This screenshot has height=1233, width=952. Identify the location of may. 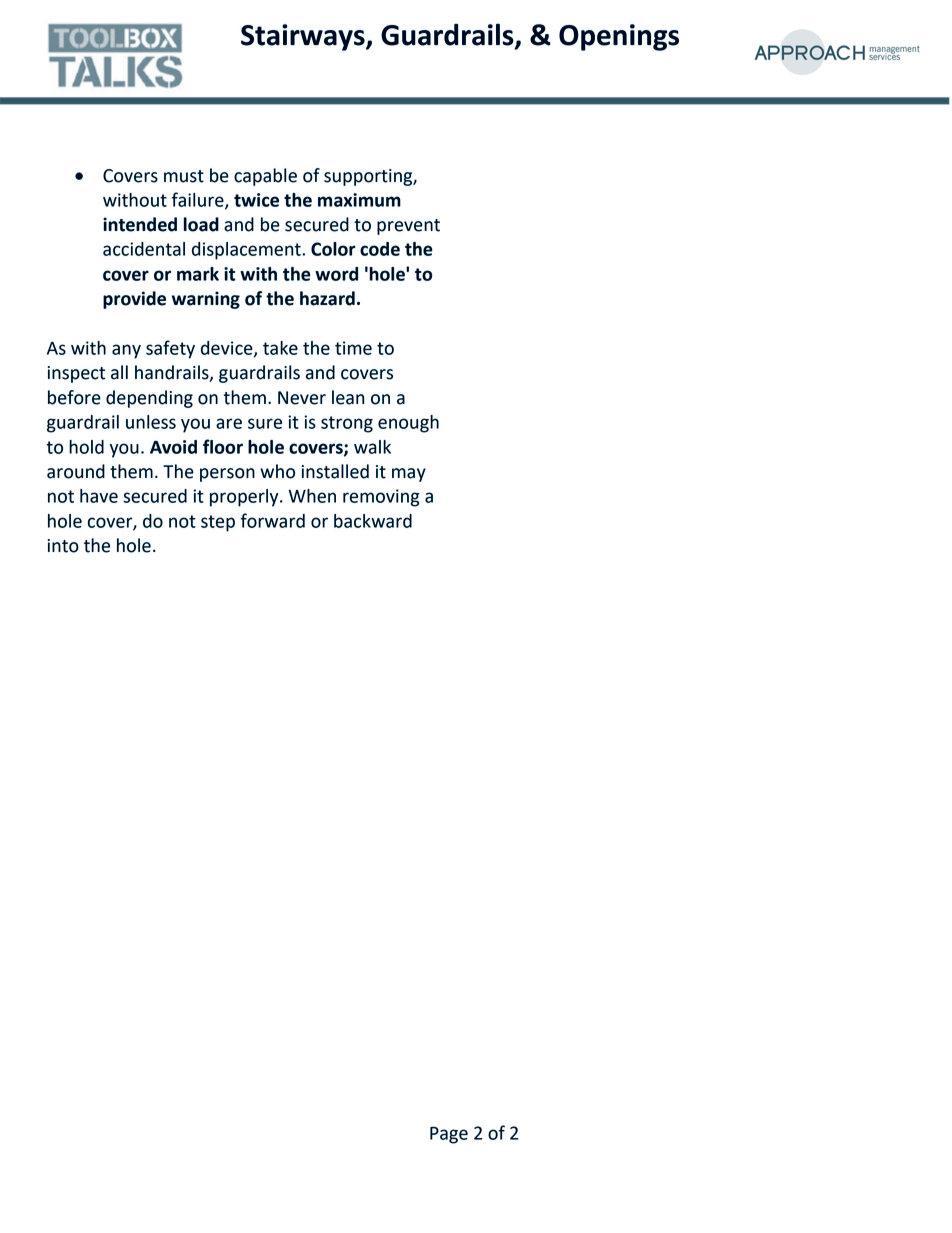
(409, 475).
